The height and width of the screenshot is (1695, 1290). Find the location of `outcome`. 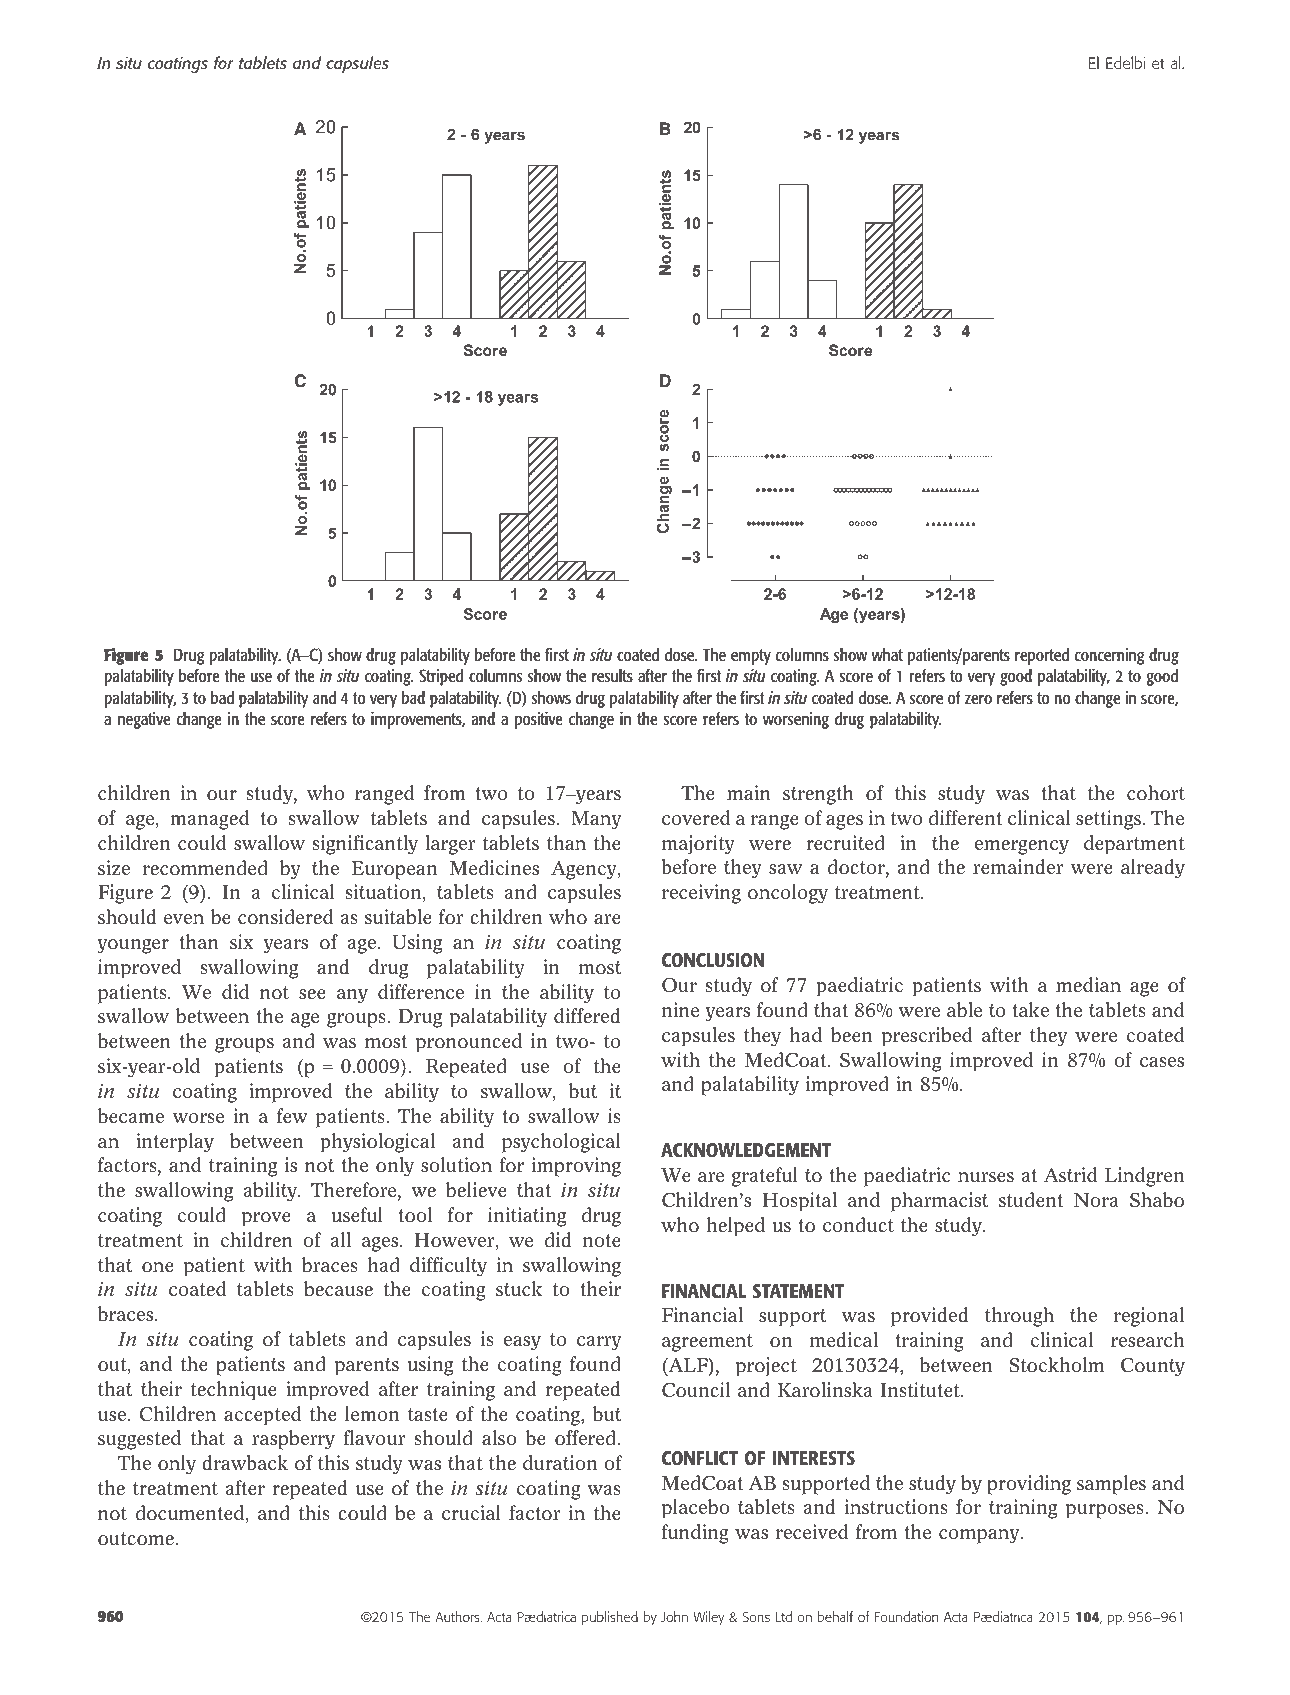

outcome is located at coordinates (136, 1539).
